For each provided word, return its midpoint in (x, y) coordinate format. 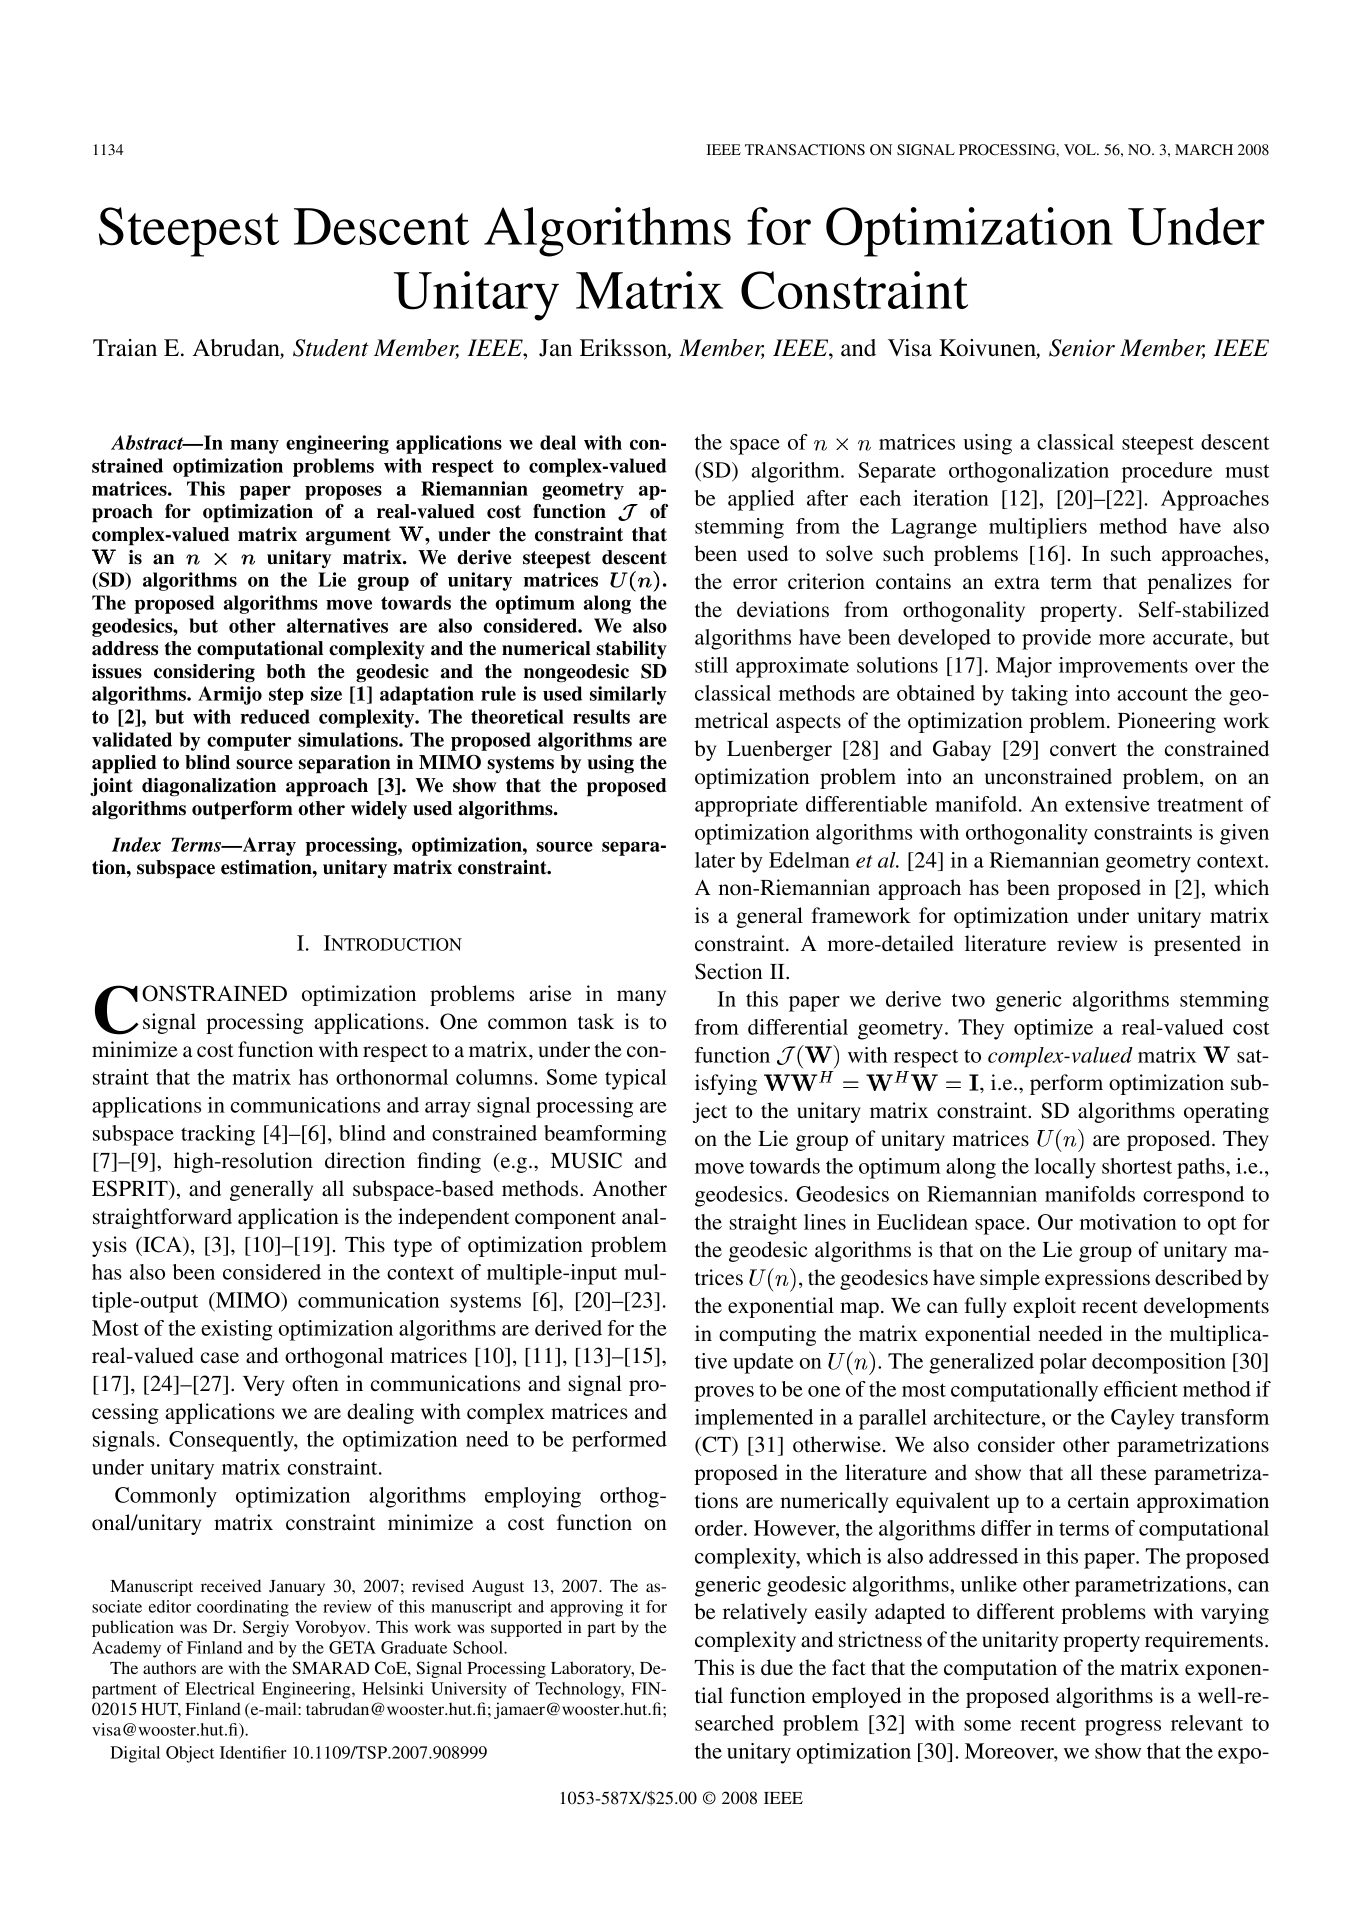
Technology (580, 1690)
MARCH (1204, 149)
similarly (628, 695)
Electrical (220, 1688)
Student (331, 348)
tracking (218, 1135)
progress (1123, 1728)
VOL (1081, 150)
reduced (275, 716)
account (1152, 694)
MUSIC (586, 1160)
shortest (1137, 1166)
